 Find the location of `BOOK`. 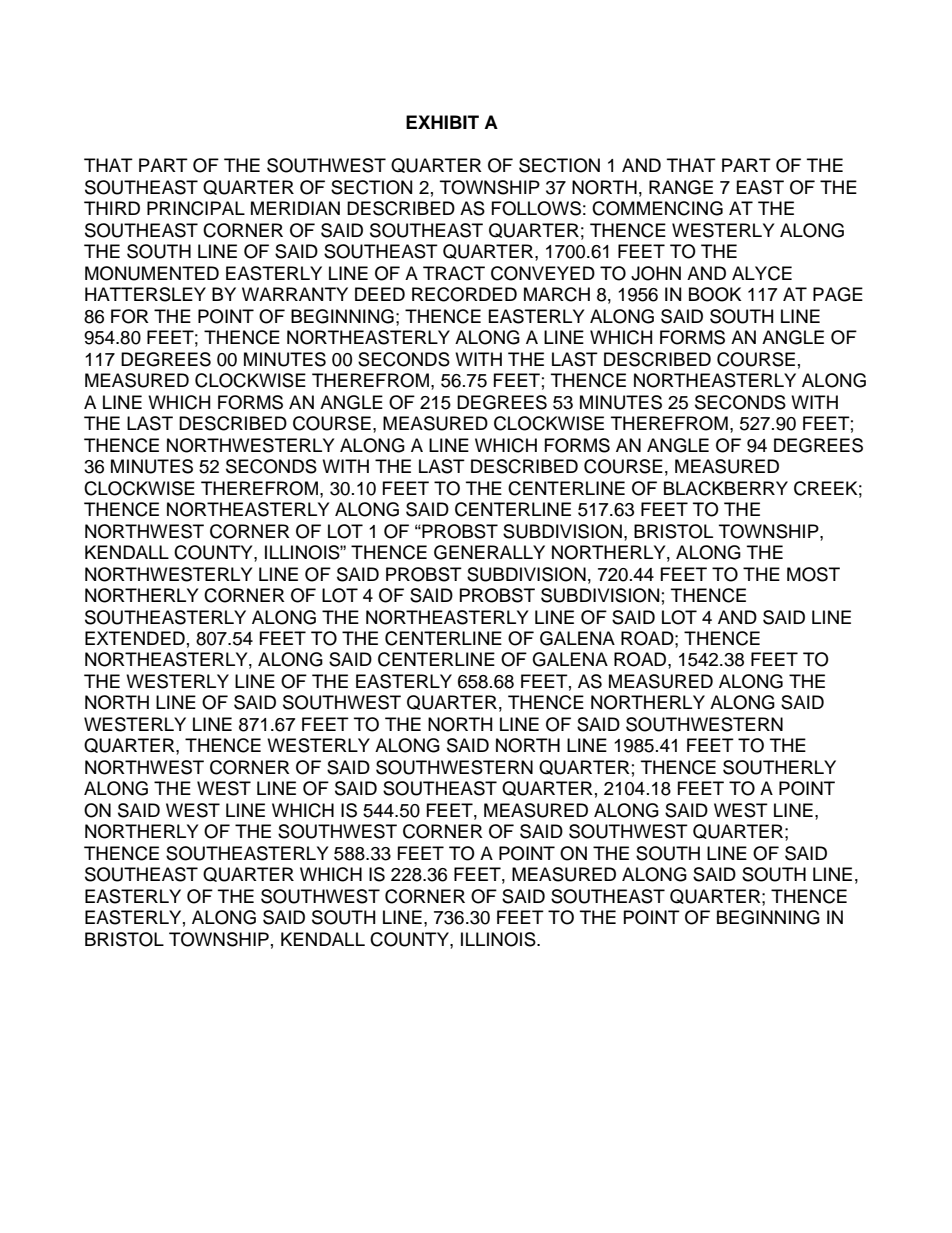

BOOK is located at coordinates (715, 294).
